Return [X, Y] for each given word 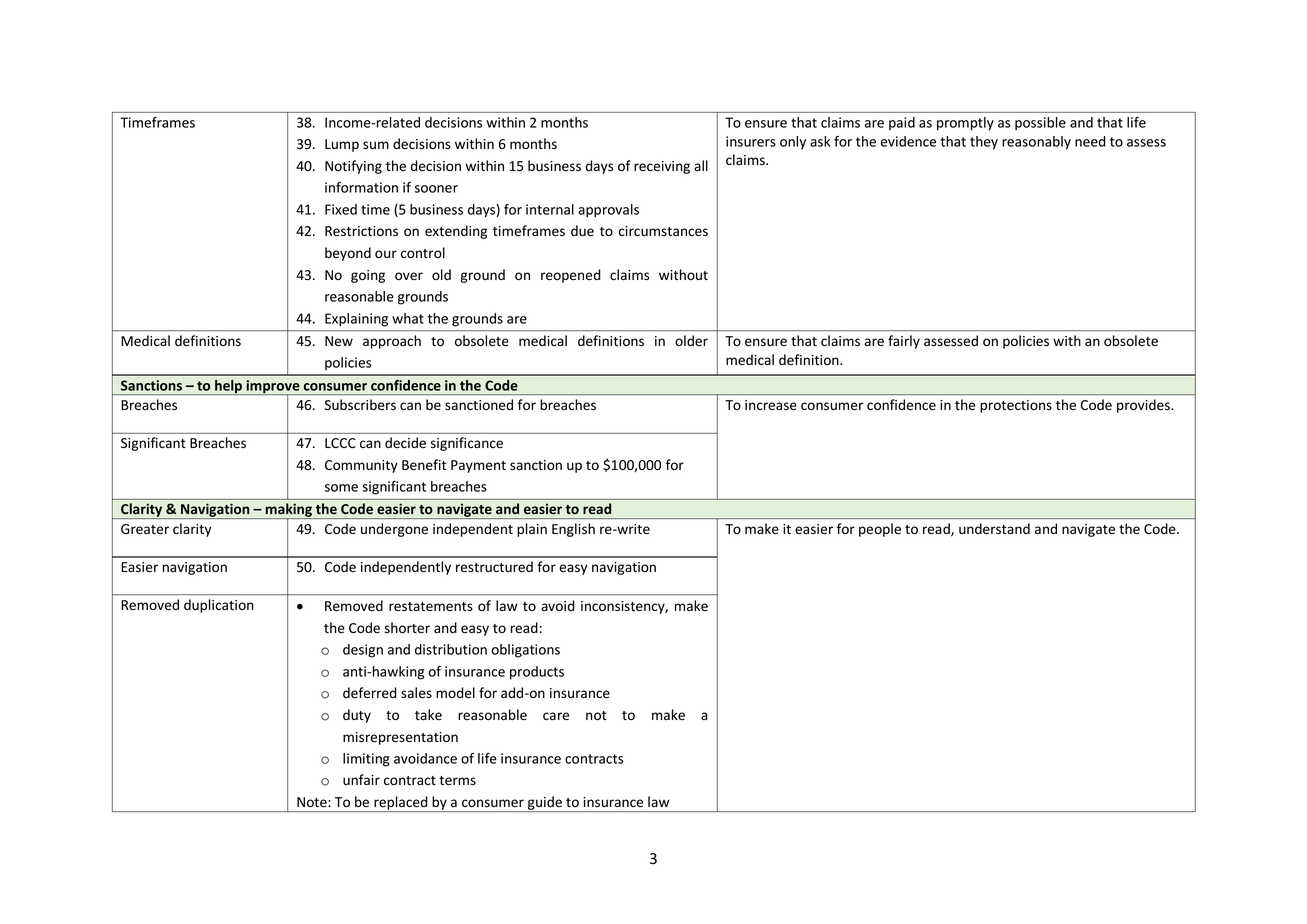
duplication [219, 606]
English [573, 530]
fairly [904, 342]
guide [545, 804]
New [339, 341]
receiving [662, 167]
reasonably [1036, 143]
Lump [342, 145]
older [691, 340]
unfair [361, 779]
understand [994, 529]
